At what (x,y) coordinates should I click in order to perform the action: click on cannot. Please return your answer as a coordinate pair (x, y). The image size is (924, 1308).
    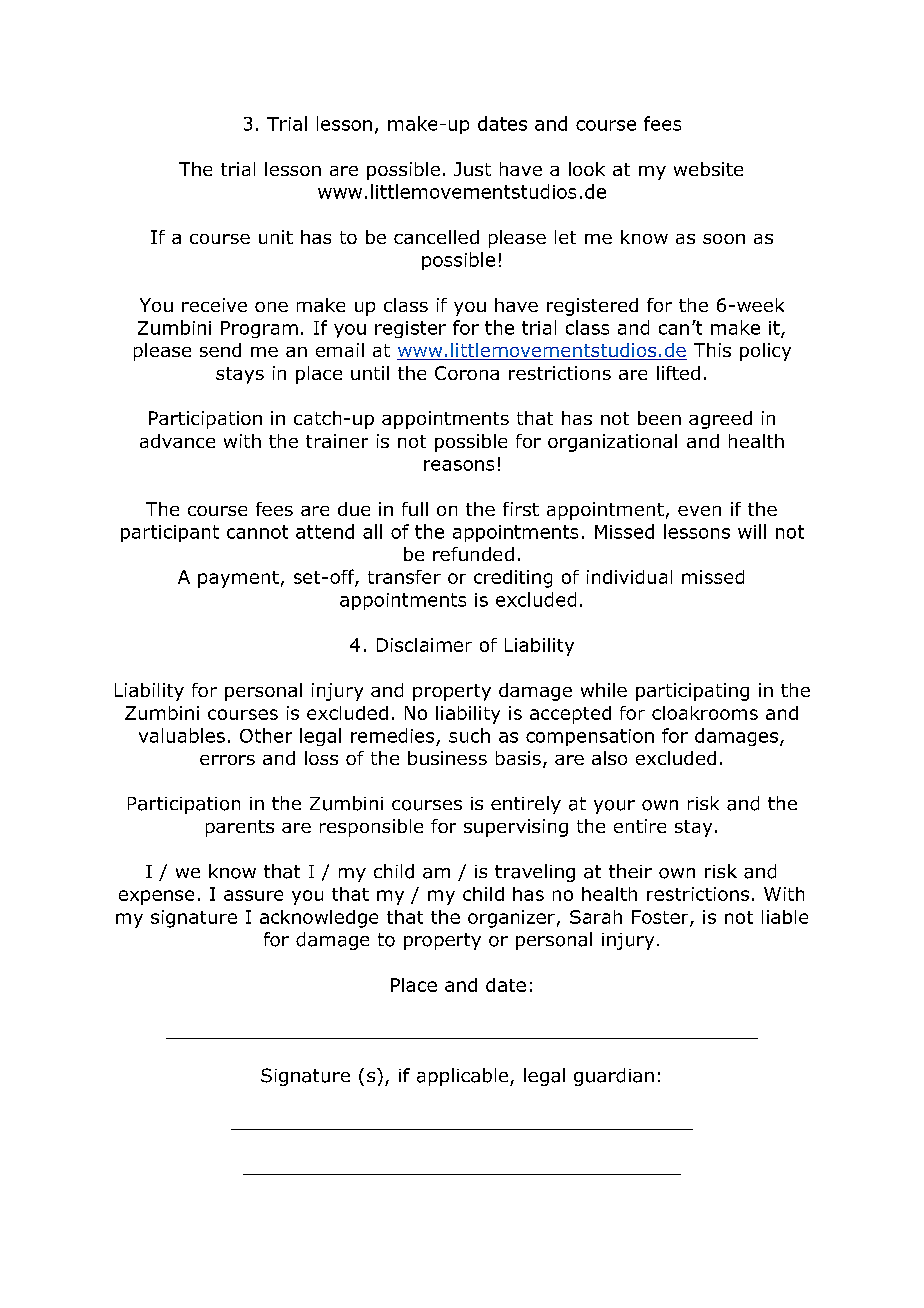
    Looking at the image, I should click on (257, 532).
